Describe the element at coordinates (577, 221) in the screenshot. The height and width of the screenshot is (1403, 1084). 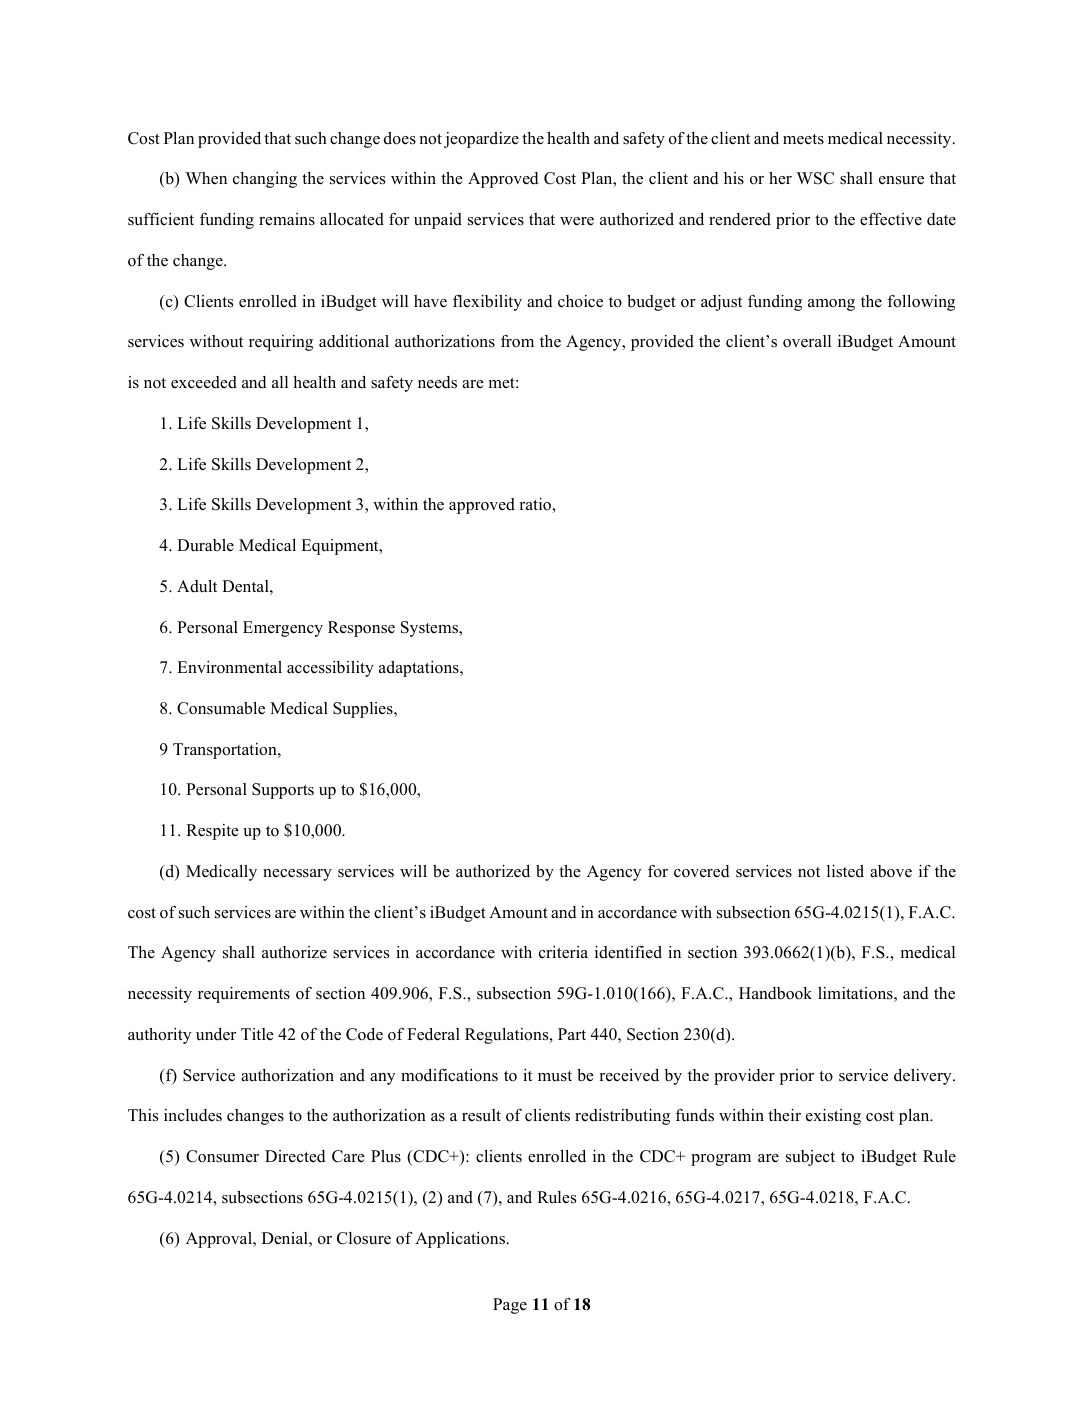
I see `were` at that location.
